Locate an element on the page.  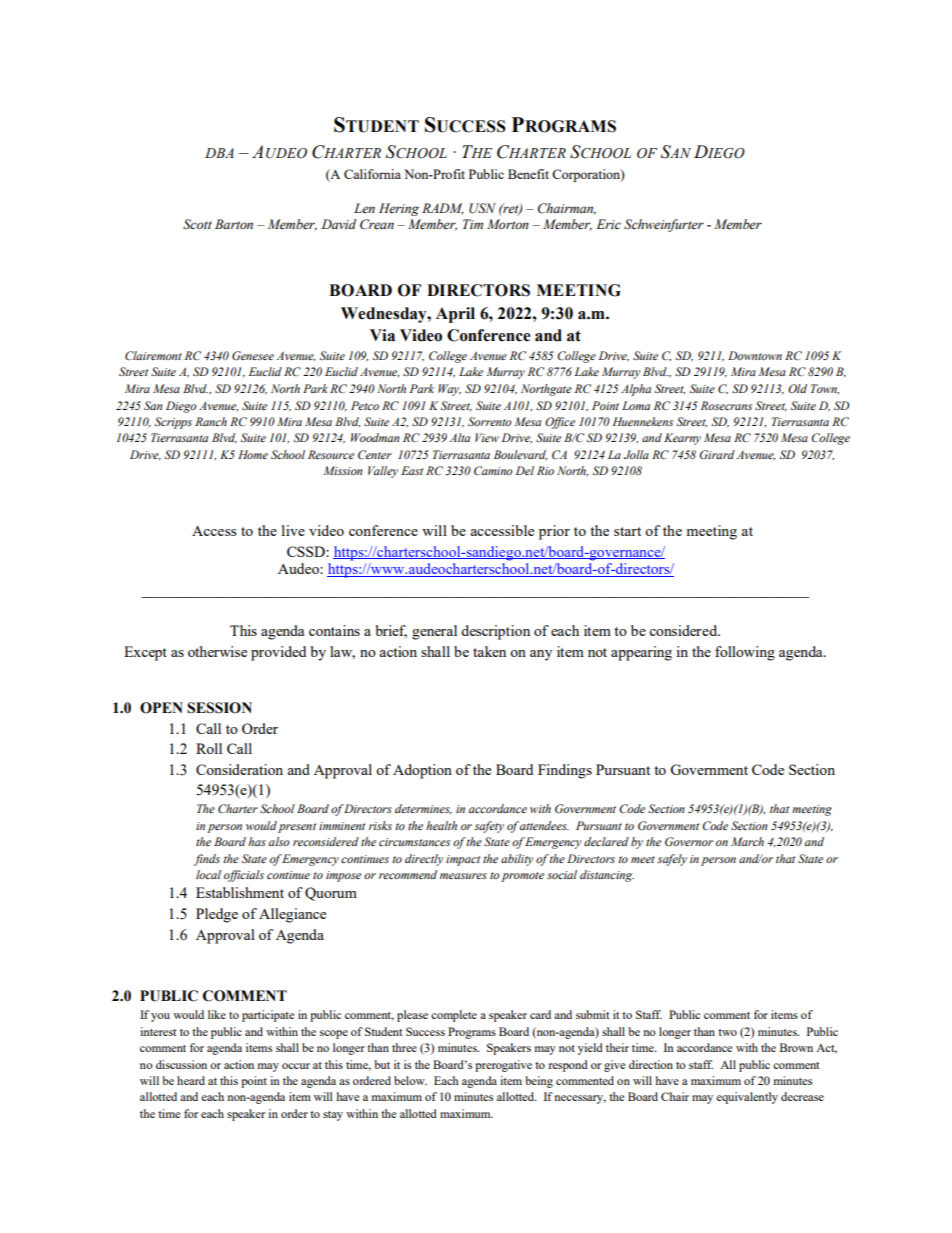
description is located at coordinates (495, 632).
